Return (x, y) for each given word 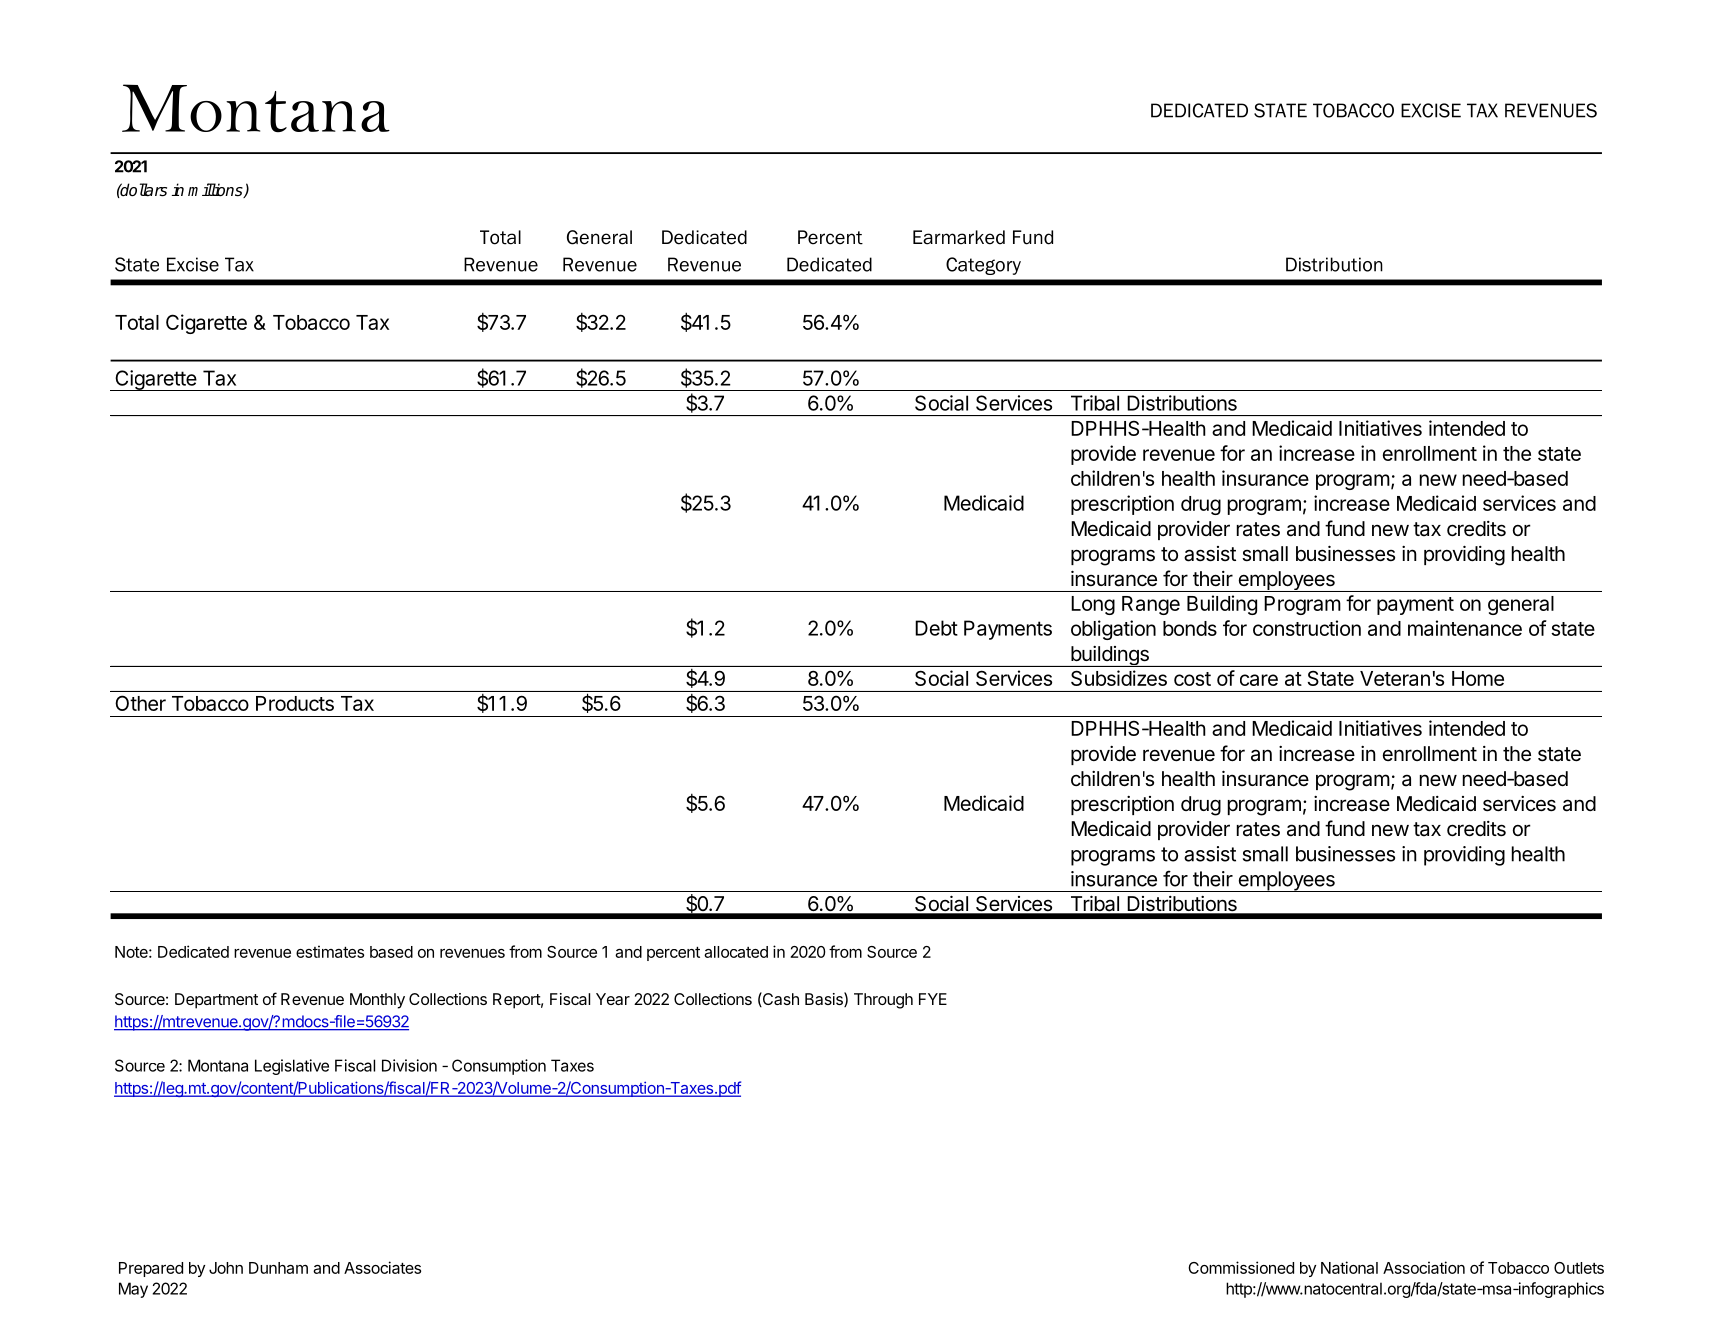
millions (216, 190)
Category (983, 266)
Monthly (377, 1001)
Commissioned (1241, 1267)
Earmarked (959, 237)
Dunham (278, 1268)
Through (883, 1001)
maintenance (1465, 628)
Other (140, 703)
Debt (936, 628)
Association (1424, 1267)
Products (295, 703)
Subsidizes (1119, 678)
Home (1478, 678)
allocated (736, 952)
